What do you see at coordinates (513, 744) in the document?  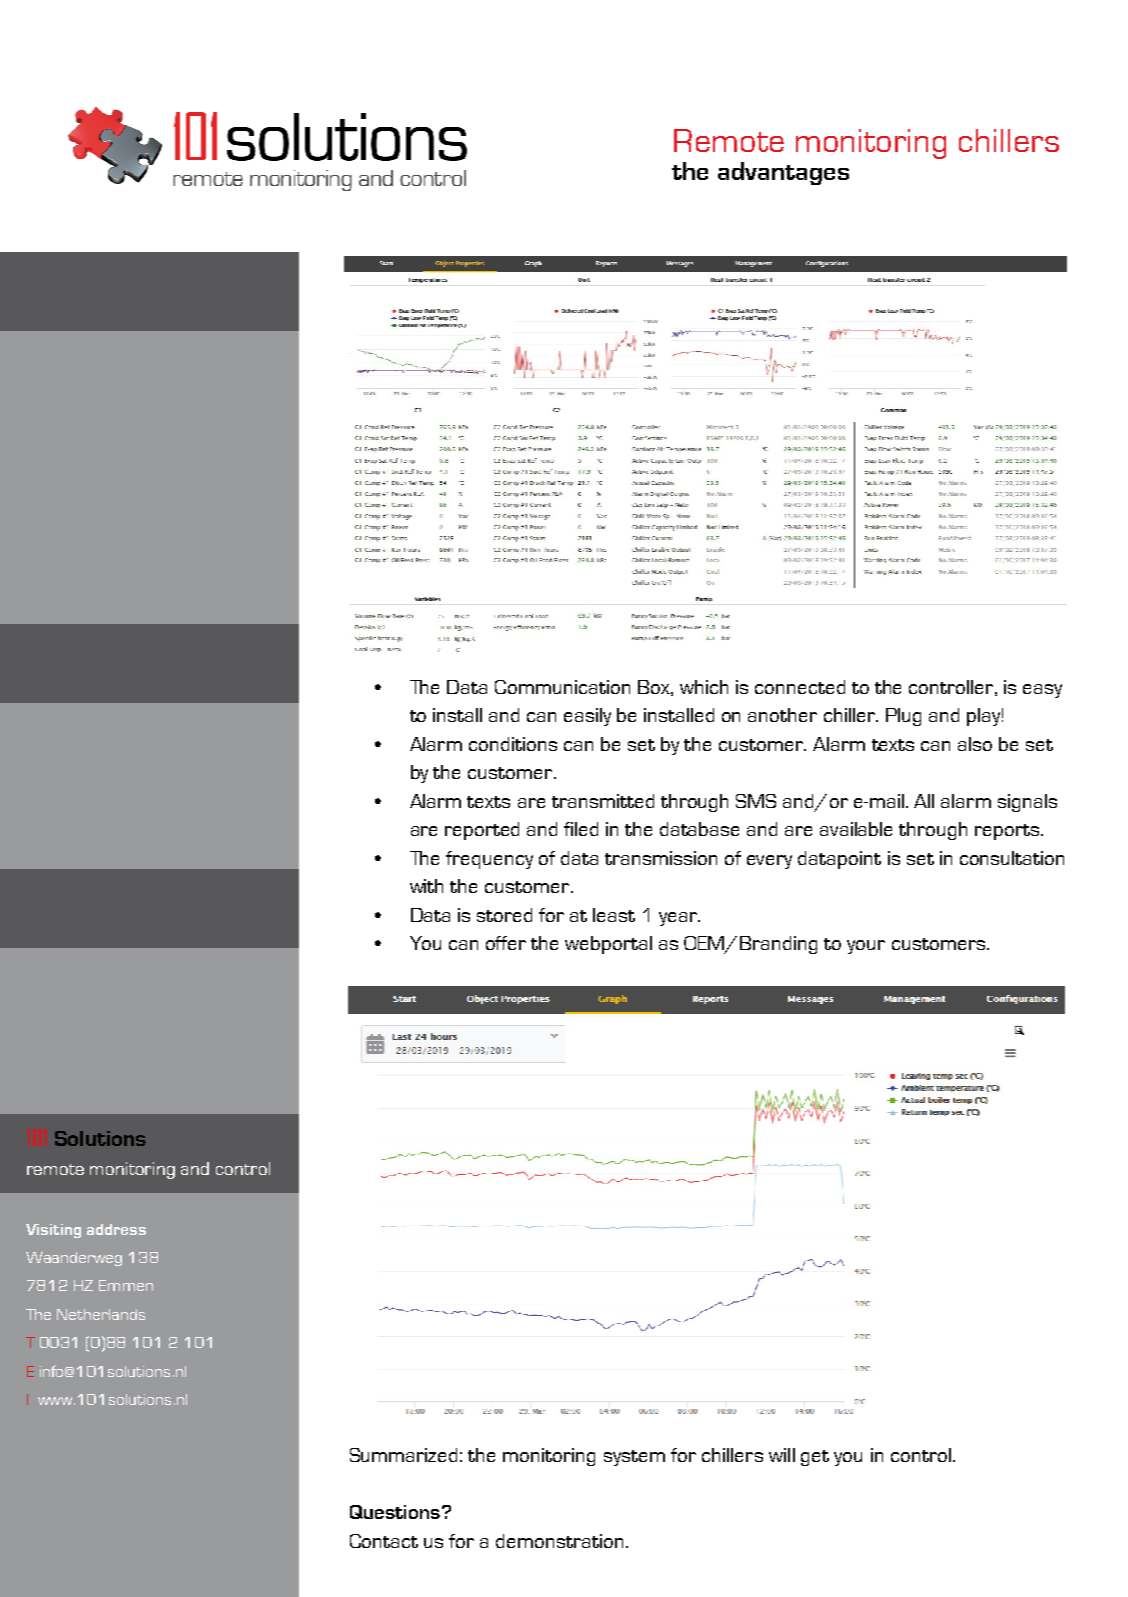 I see `conditions` at bounding box center [513, 744].
